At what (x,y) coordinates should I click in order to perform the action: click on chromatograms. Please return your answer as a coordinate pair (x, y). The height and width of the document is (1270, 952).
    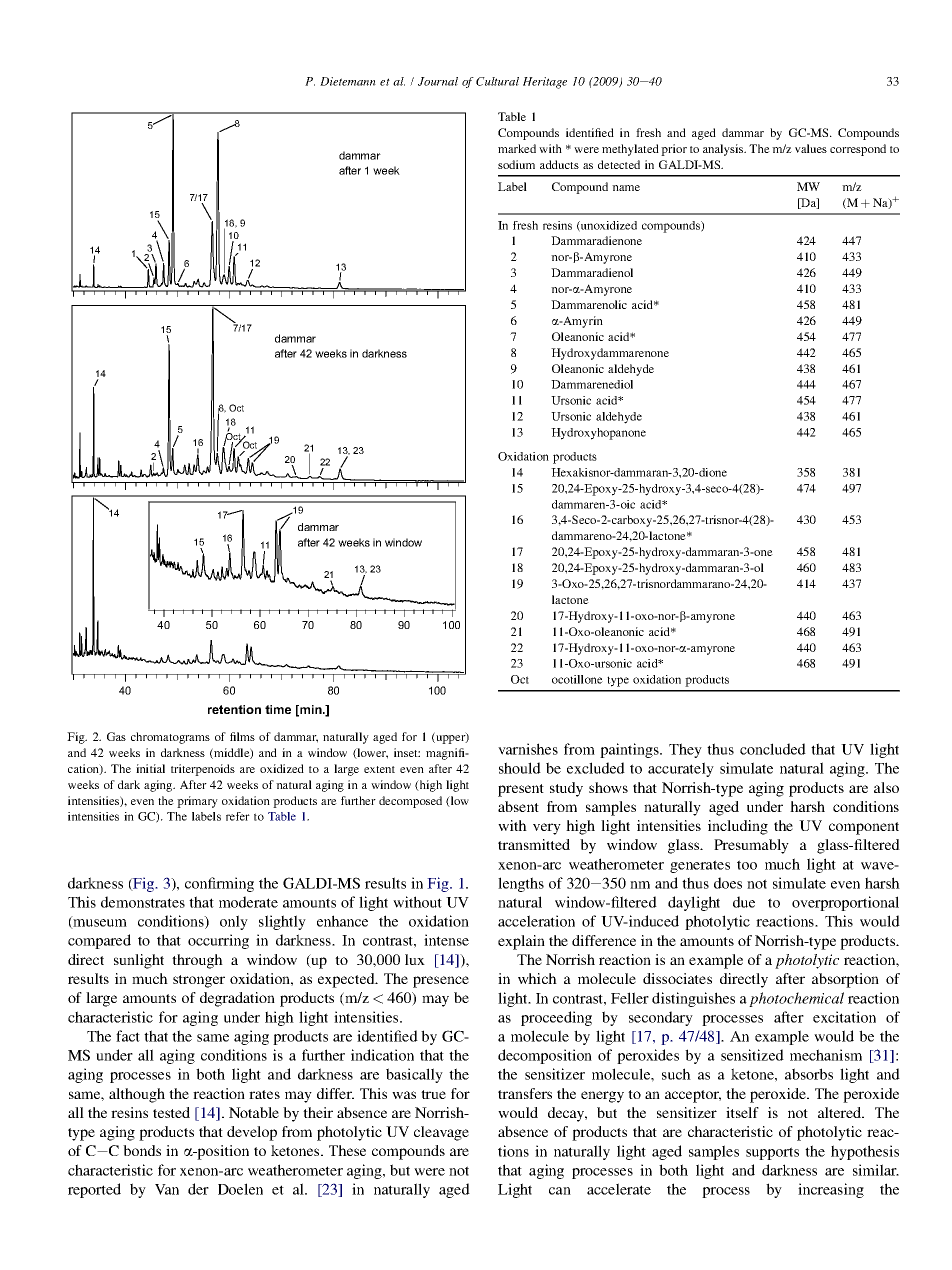
    Looking at the image, I should click on (170, 738).
